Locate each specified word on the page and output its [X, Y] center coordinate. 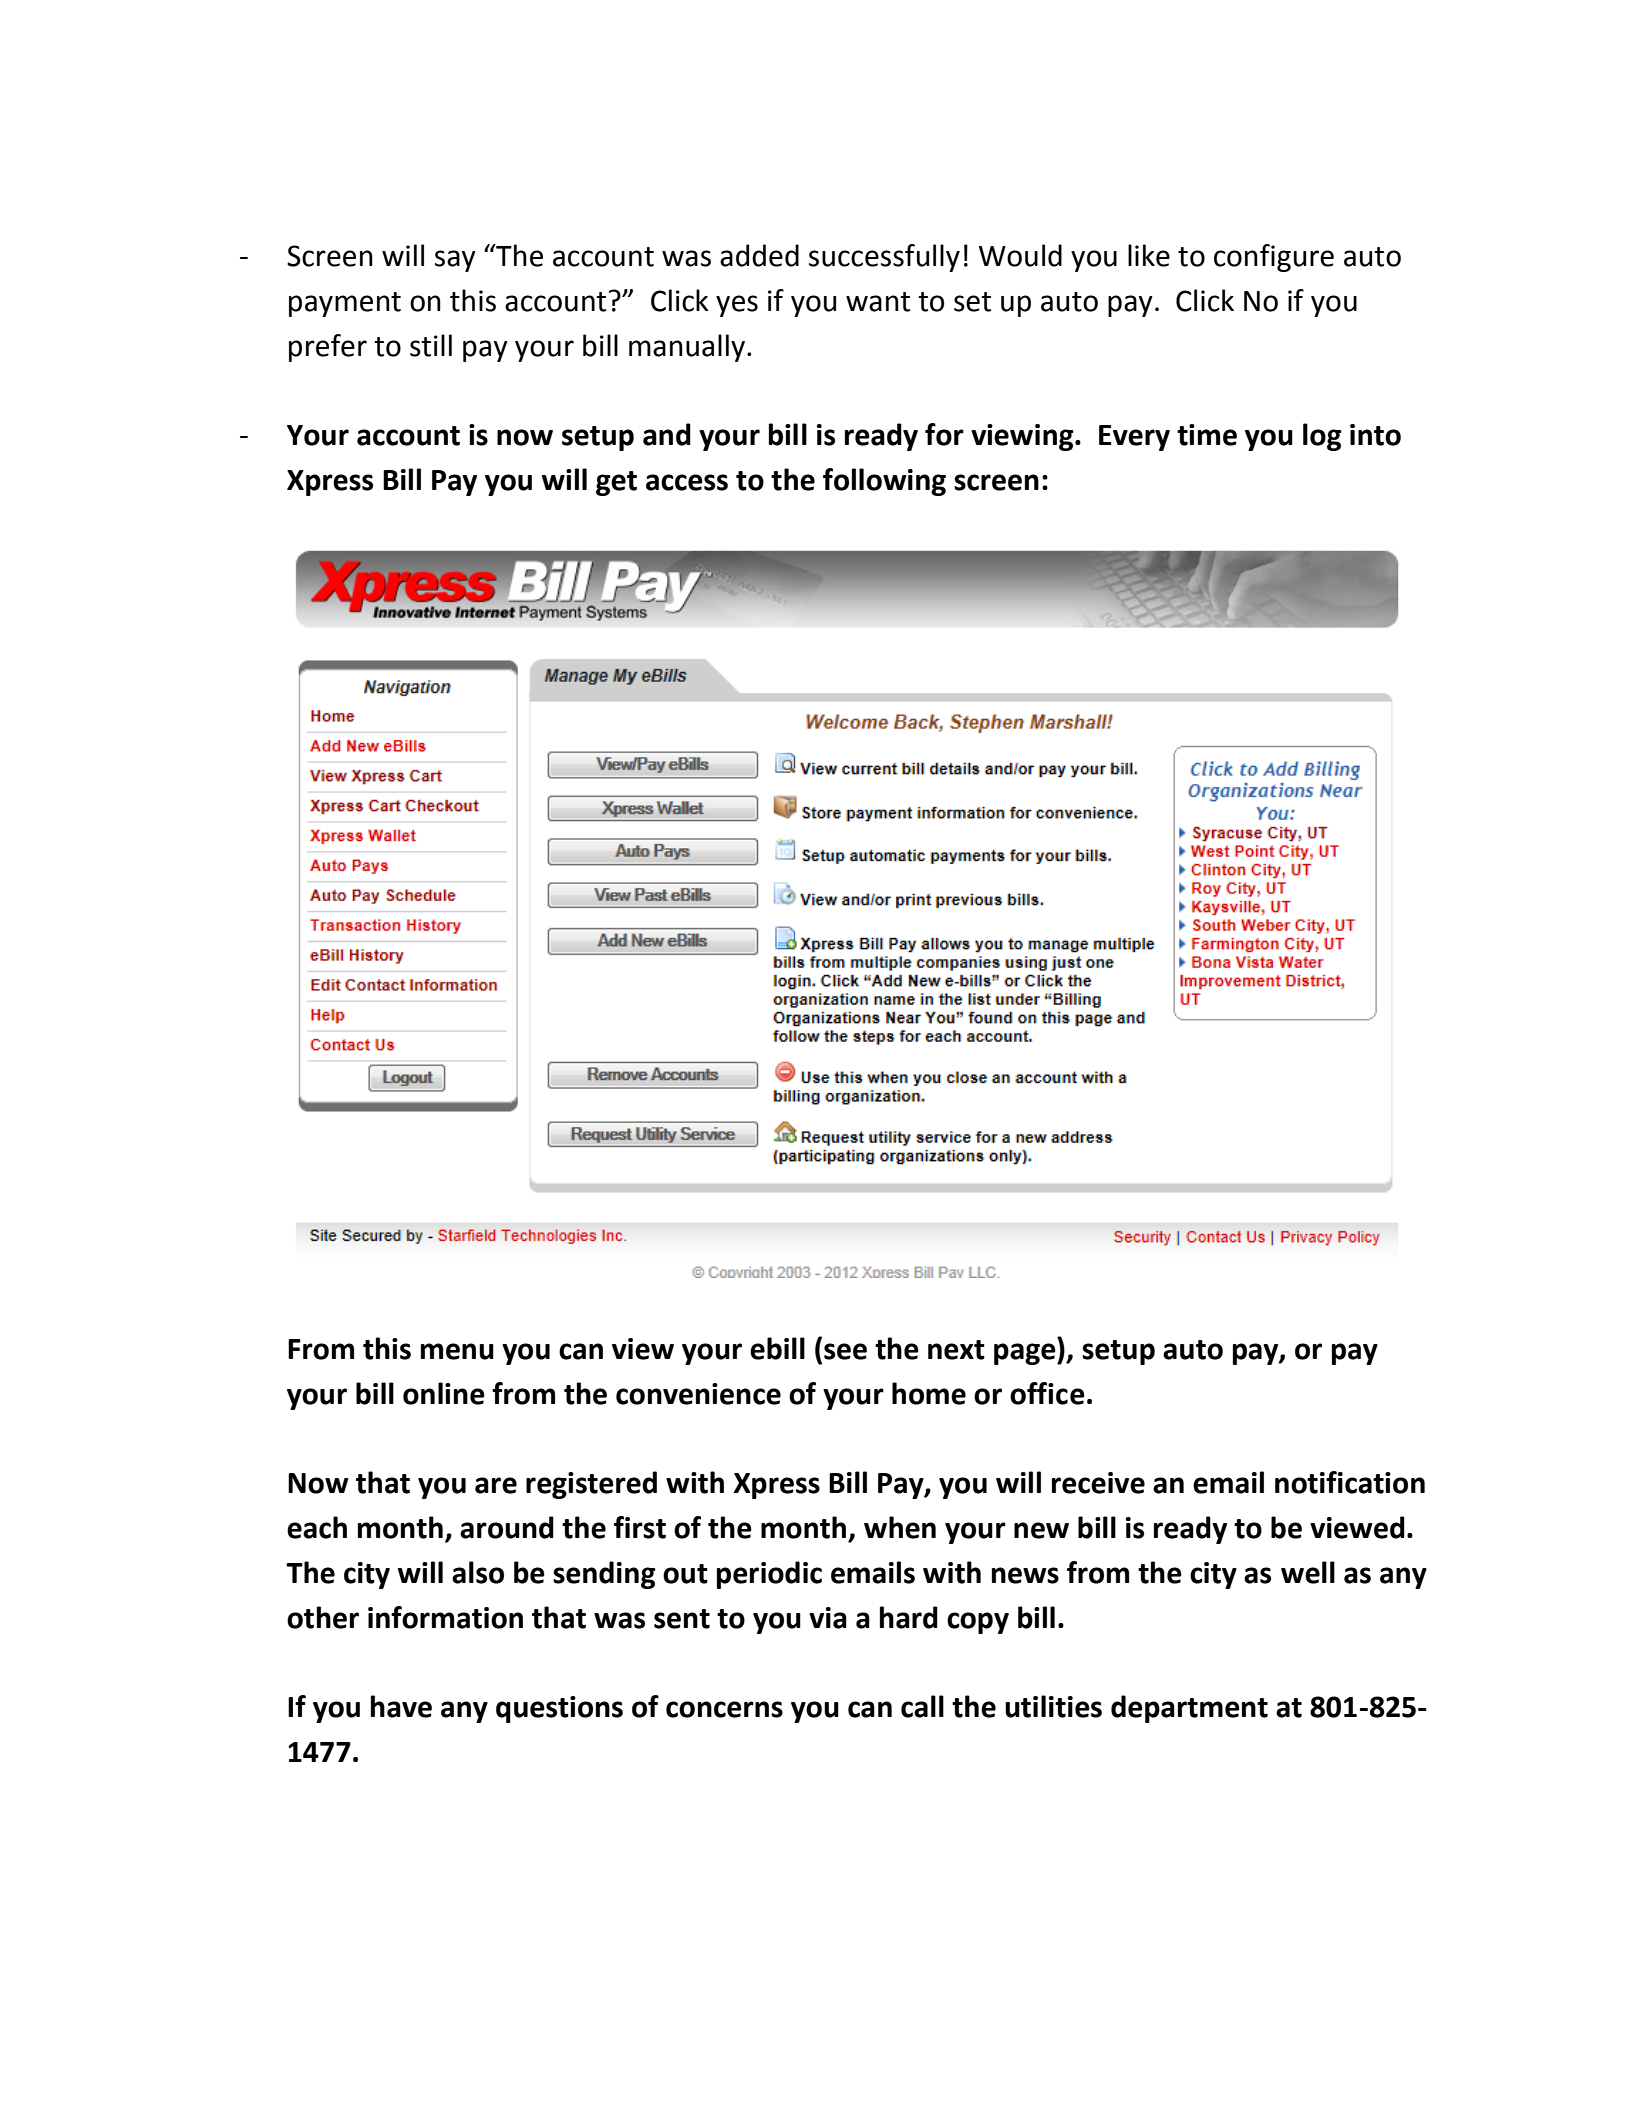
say [455, 261]
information [445, 1617]
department [1189, 1709]
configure [1274, 258]
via [828, 1618]
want [878, 302]
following [884, 482]
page [1026, 1354]
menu [457, 1351]
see [845, 1351]
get [616, 483]
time [1207, 435]
